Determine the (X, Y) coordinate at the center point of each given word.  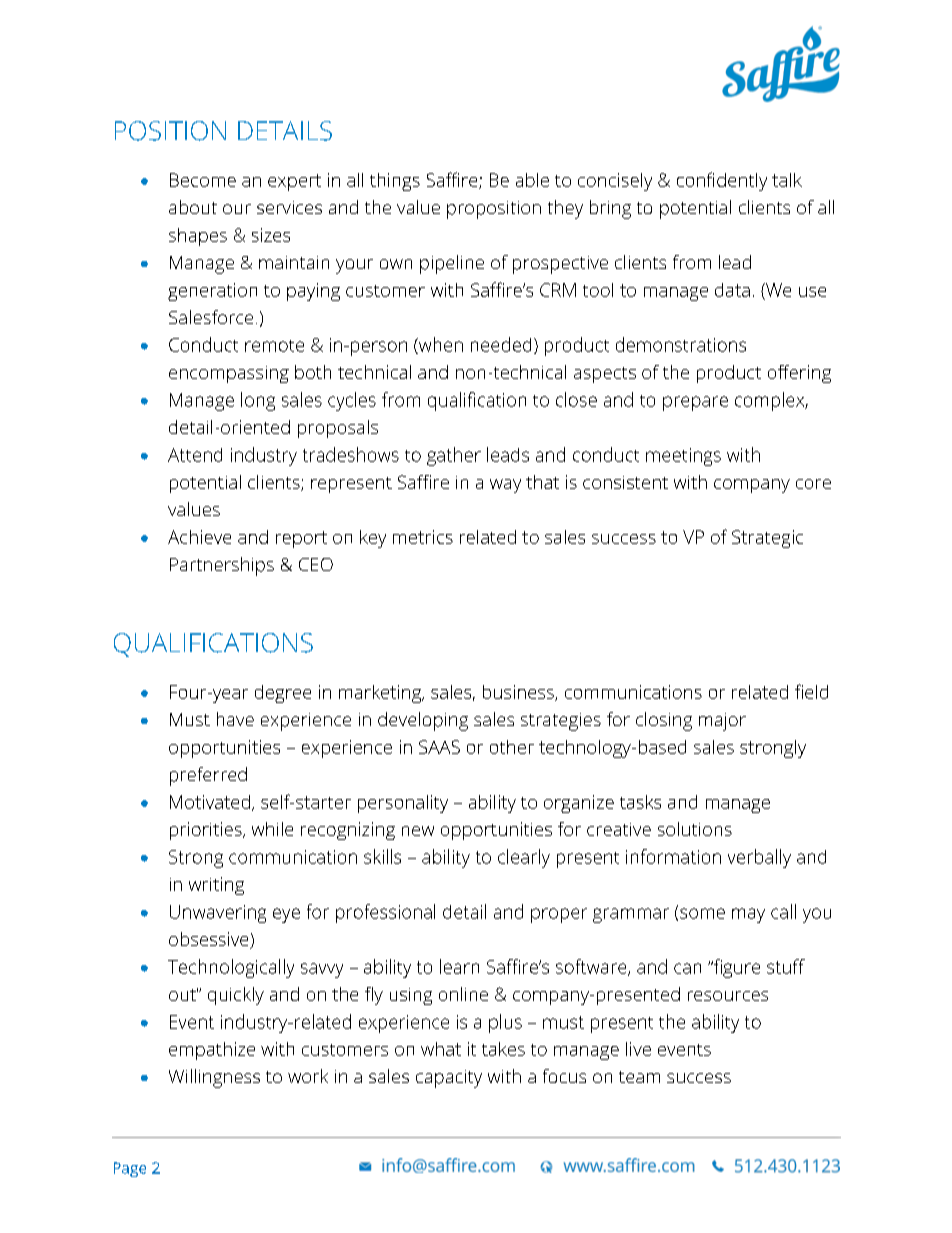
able (532, 180)
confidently (722, 181)
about (193, 207)
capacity (449, 1079)
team (639, 1077)
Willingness (214, 1078)
